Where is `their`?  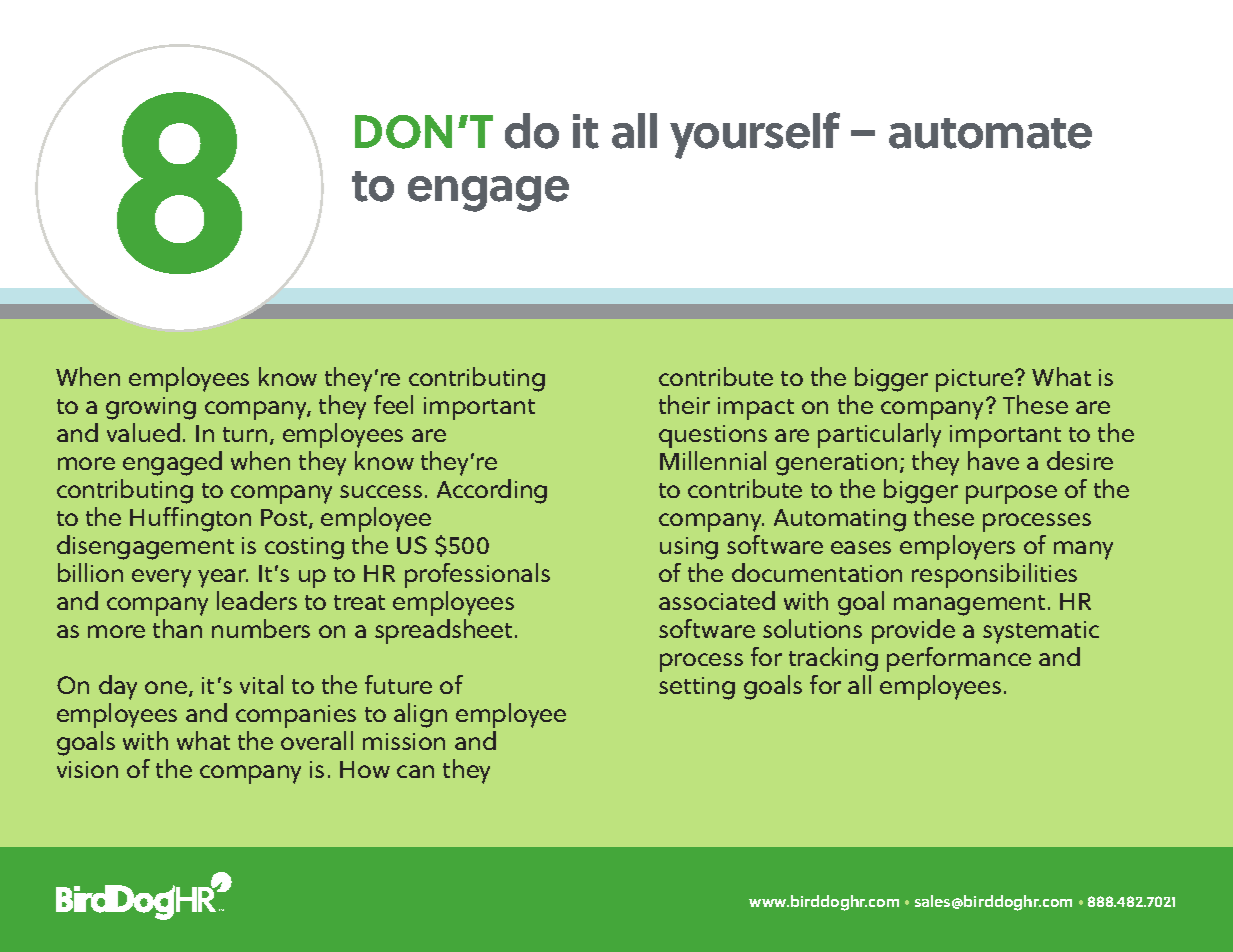
their is located at coordinates (684, 404).
